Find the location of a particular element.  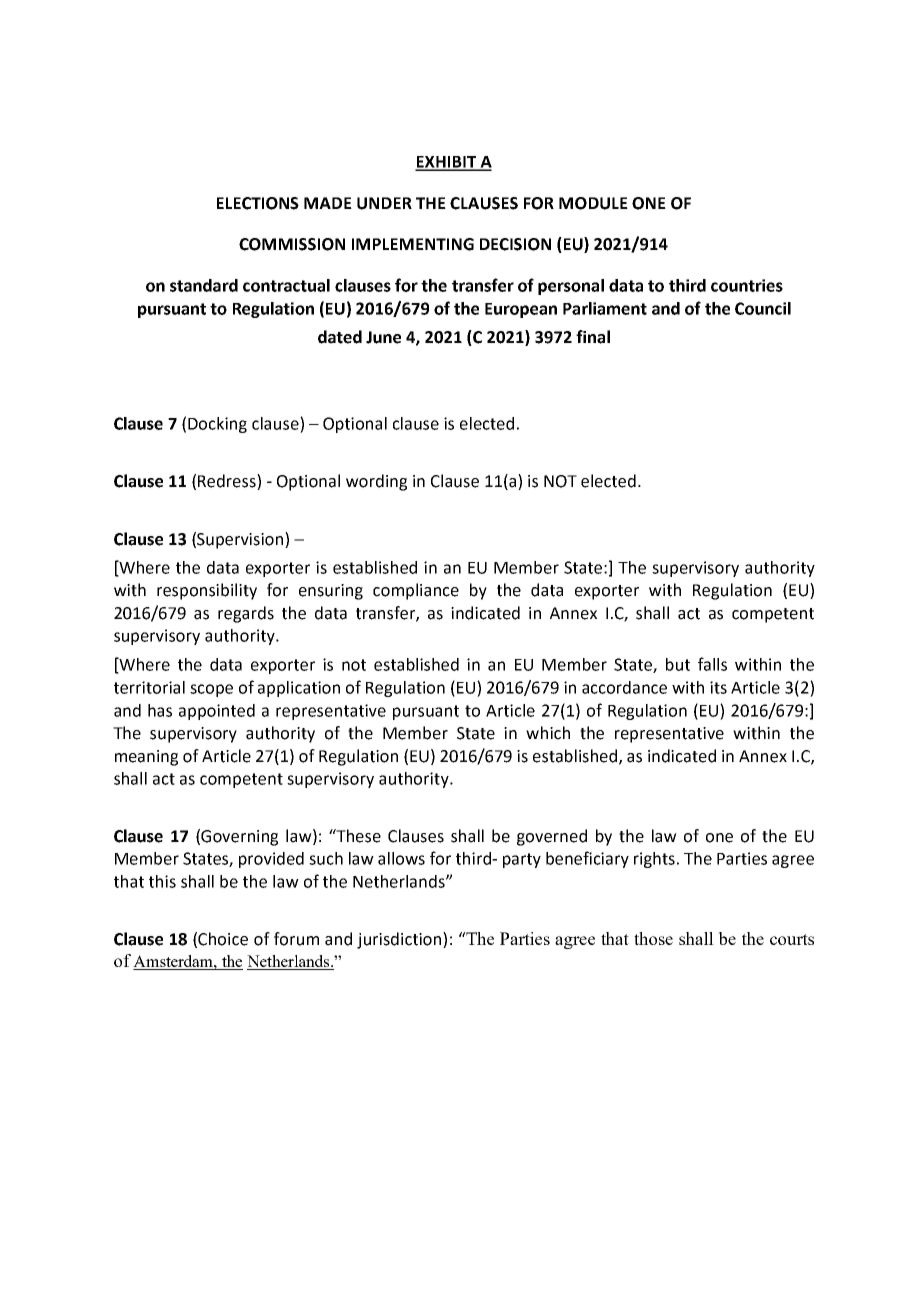

ELECTIONS is located at coordinates (258, 203).
